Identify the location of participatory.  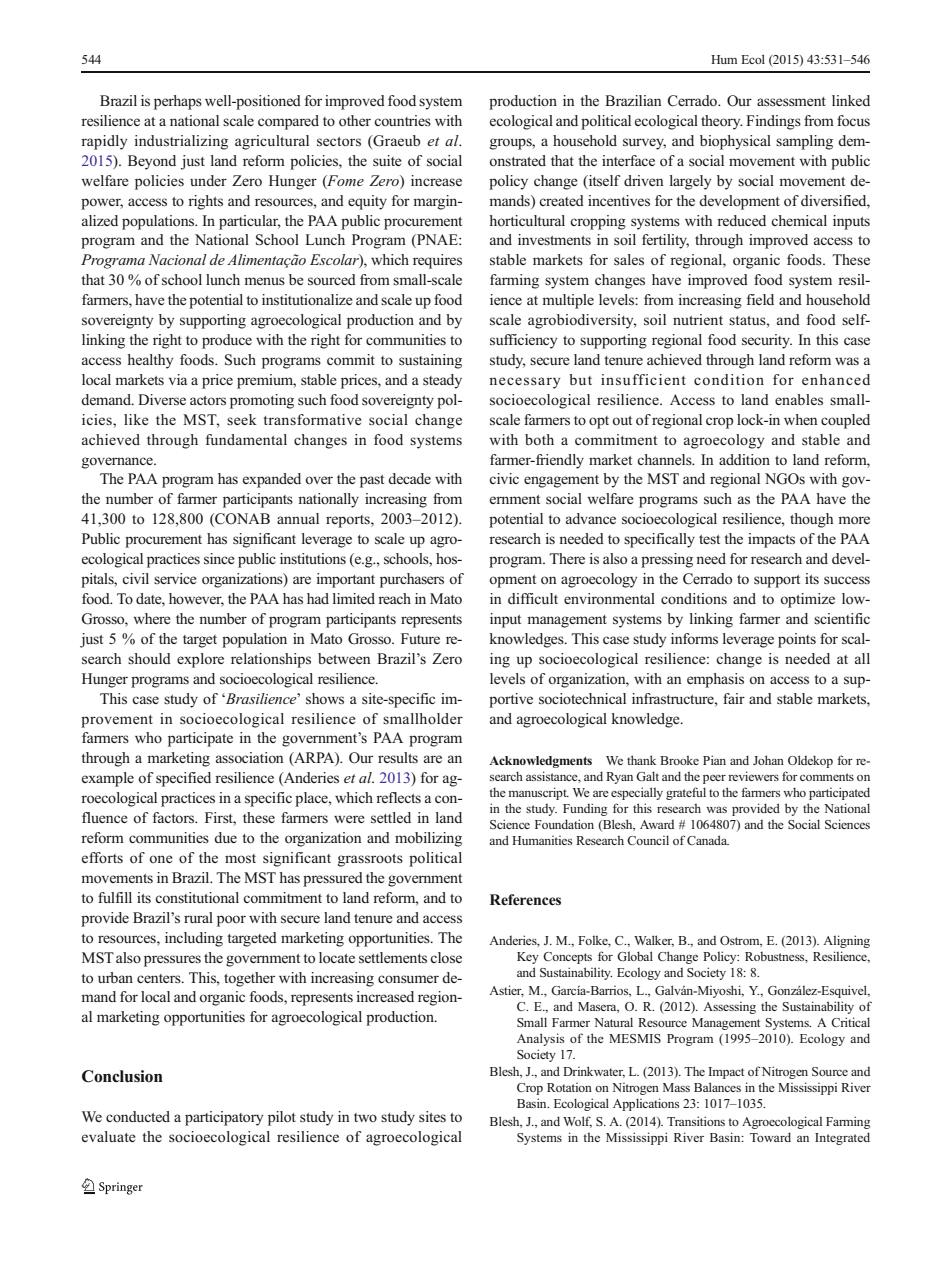
(224, 1118).
